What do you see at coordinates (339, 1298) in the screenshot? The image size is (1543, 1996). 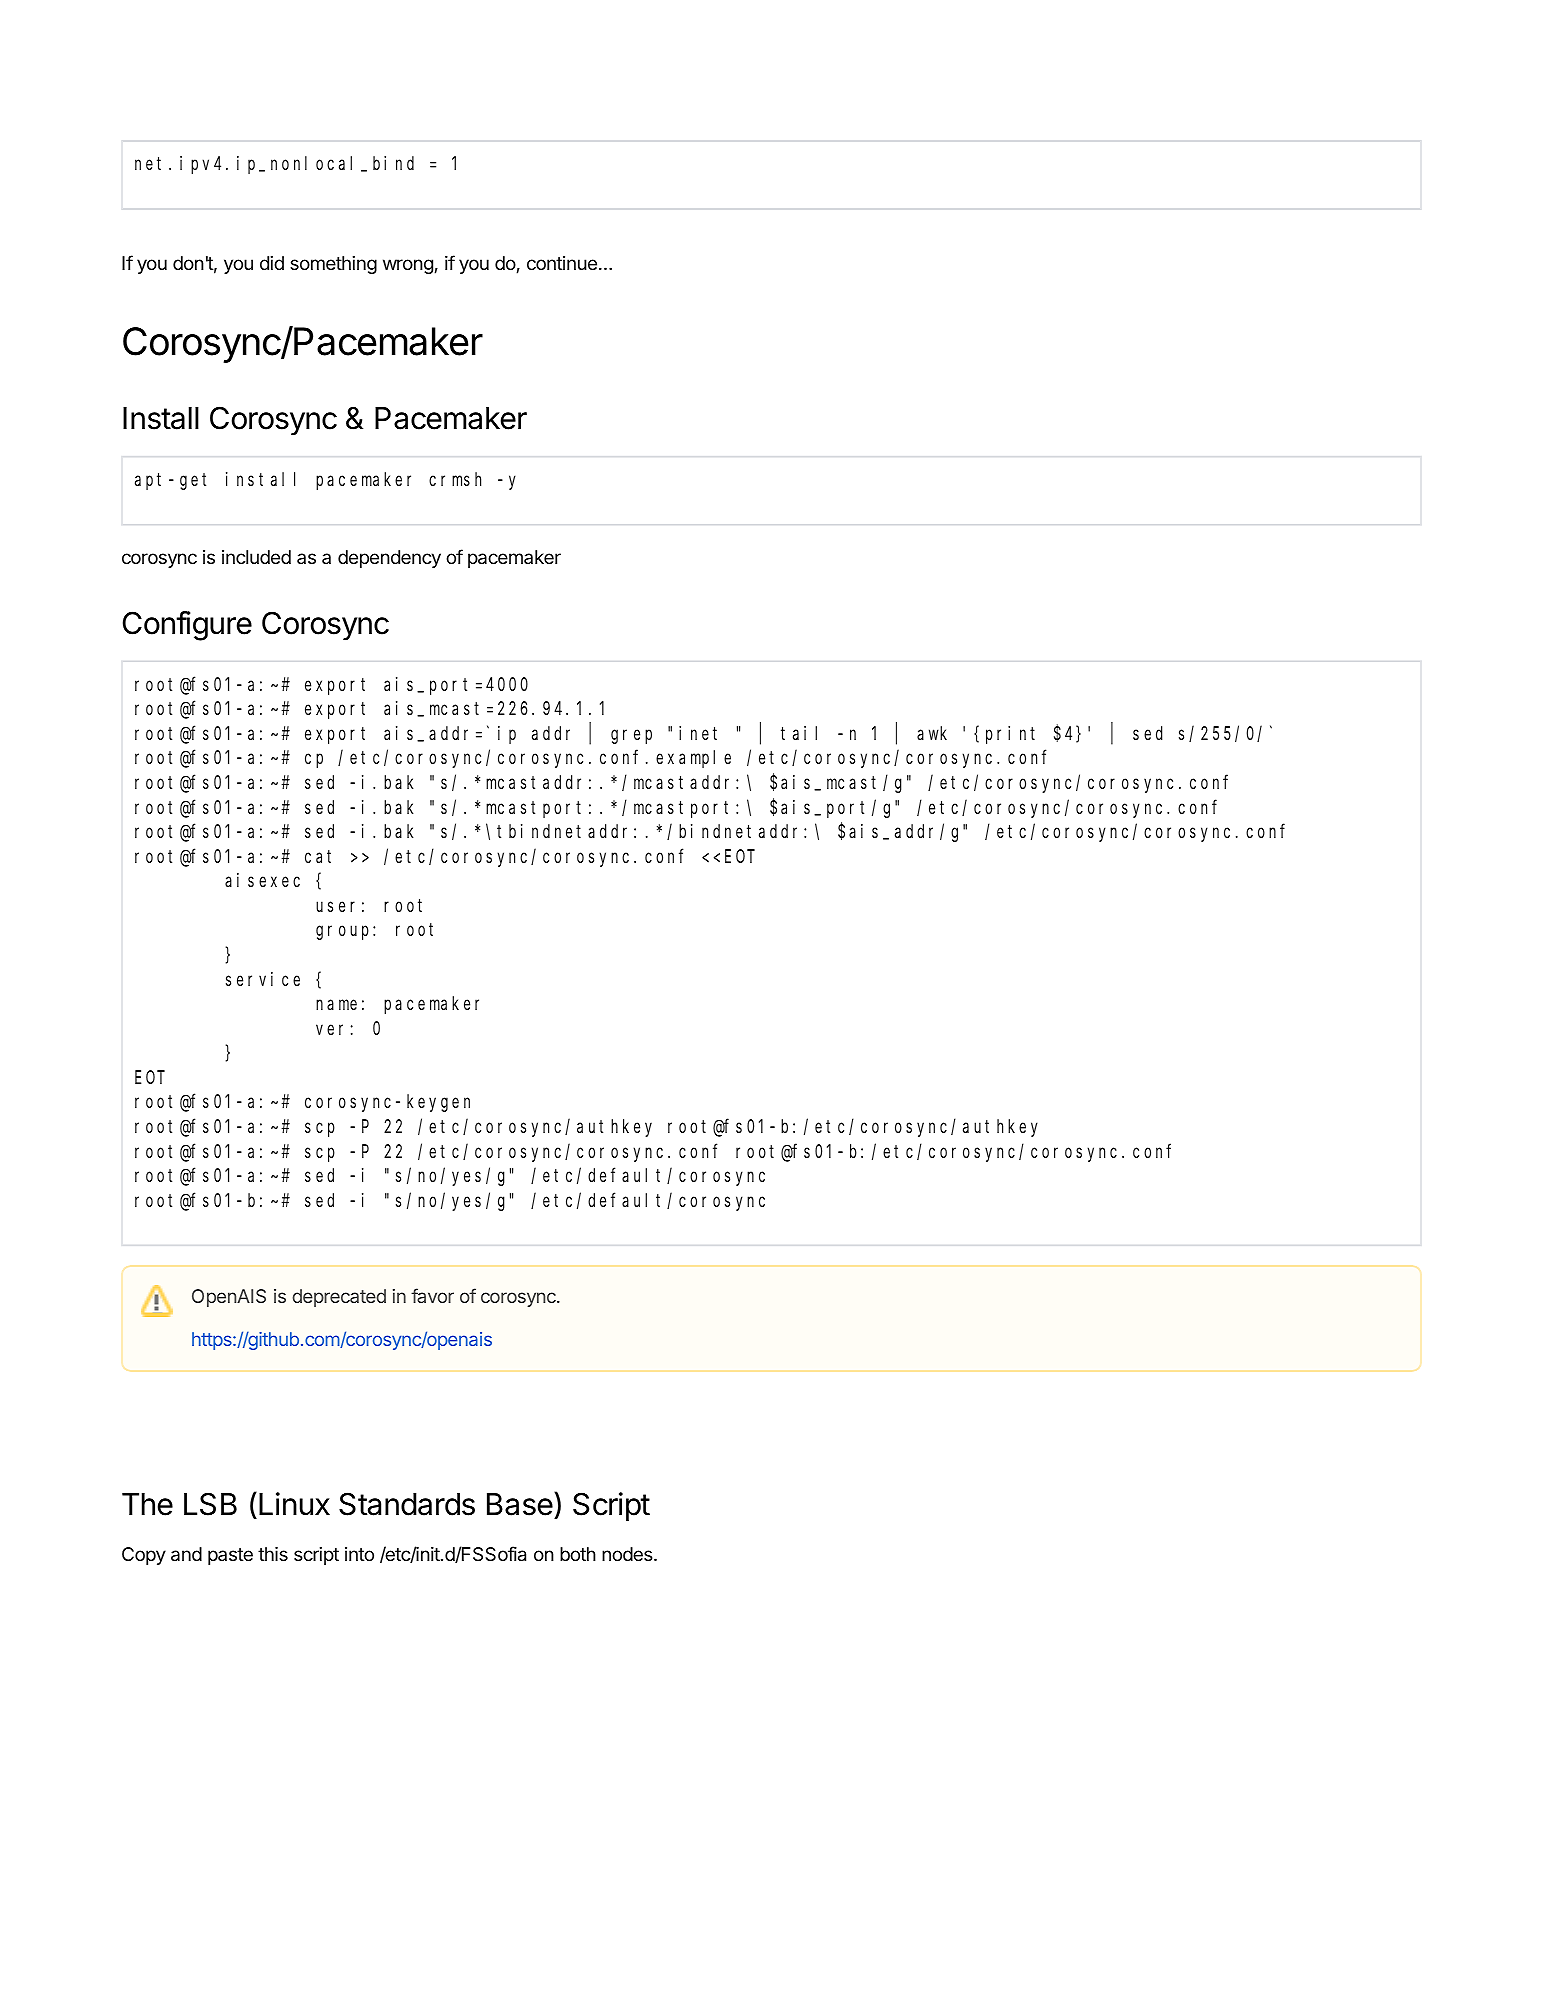 I see `deprecated` at bounding box center [339, 1298].
